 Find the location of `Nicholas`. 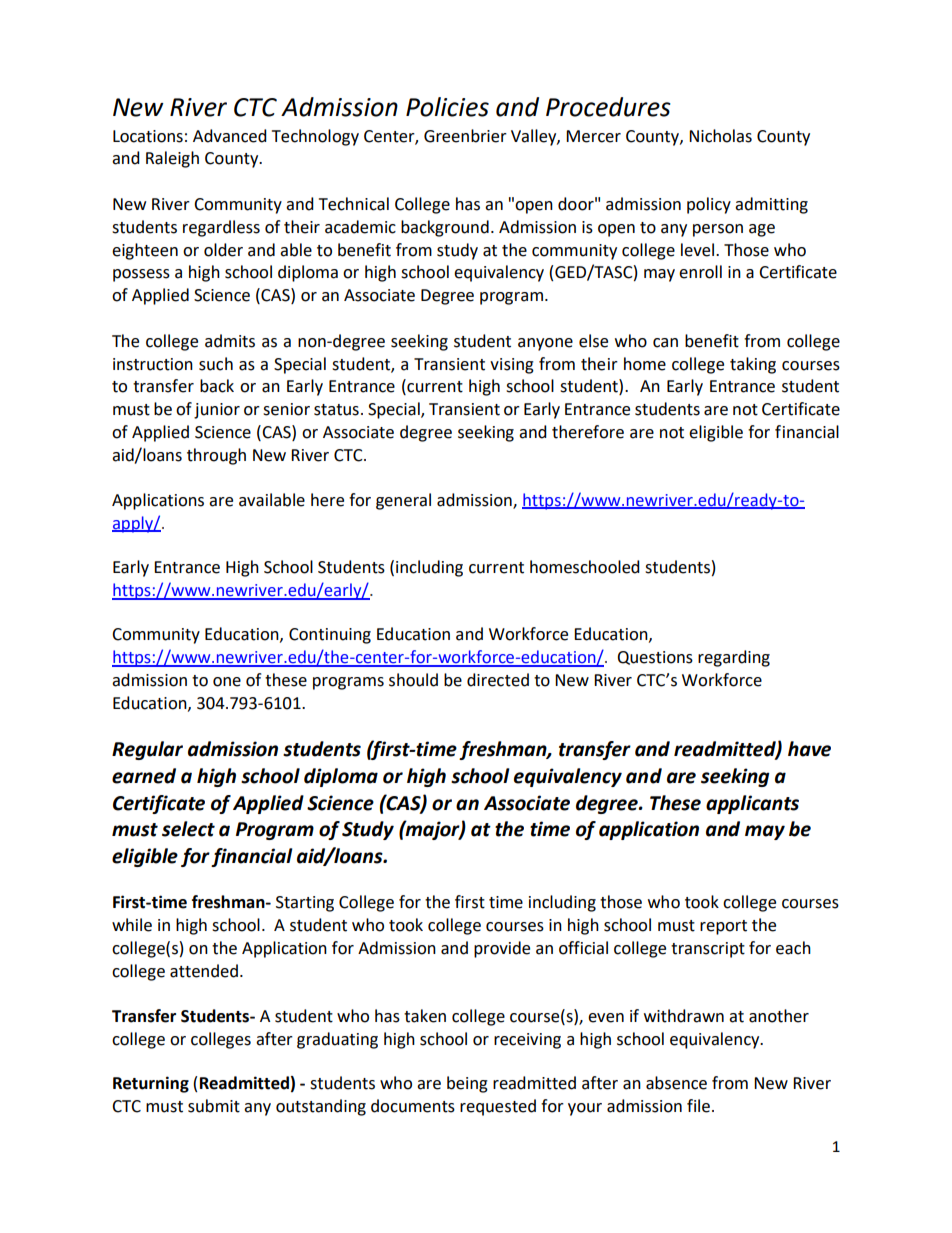

Nicholas is located at coordinates (720, 136).
